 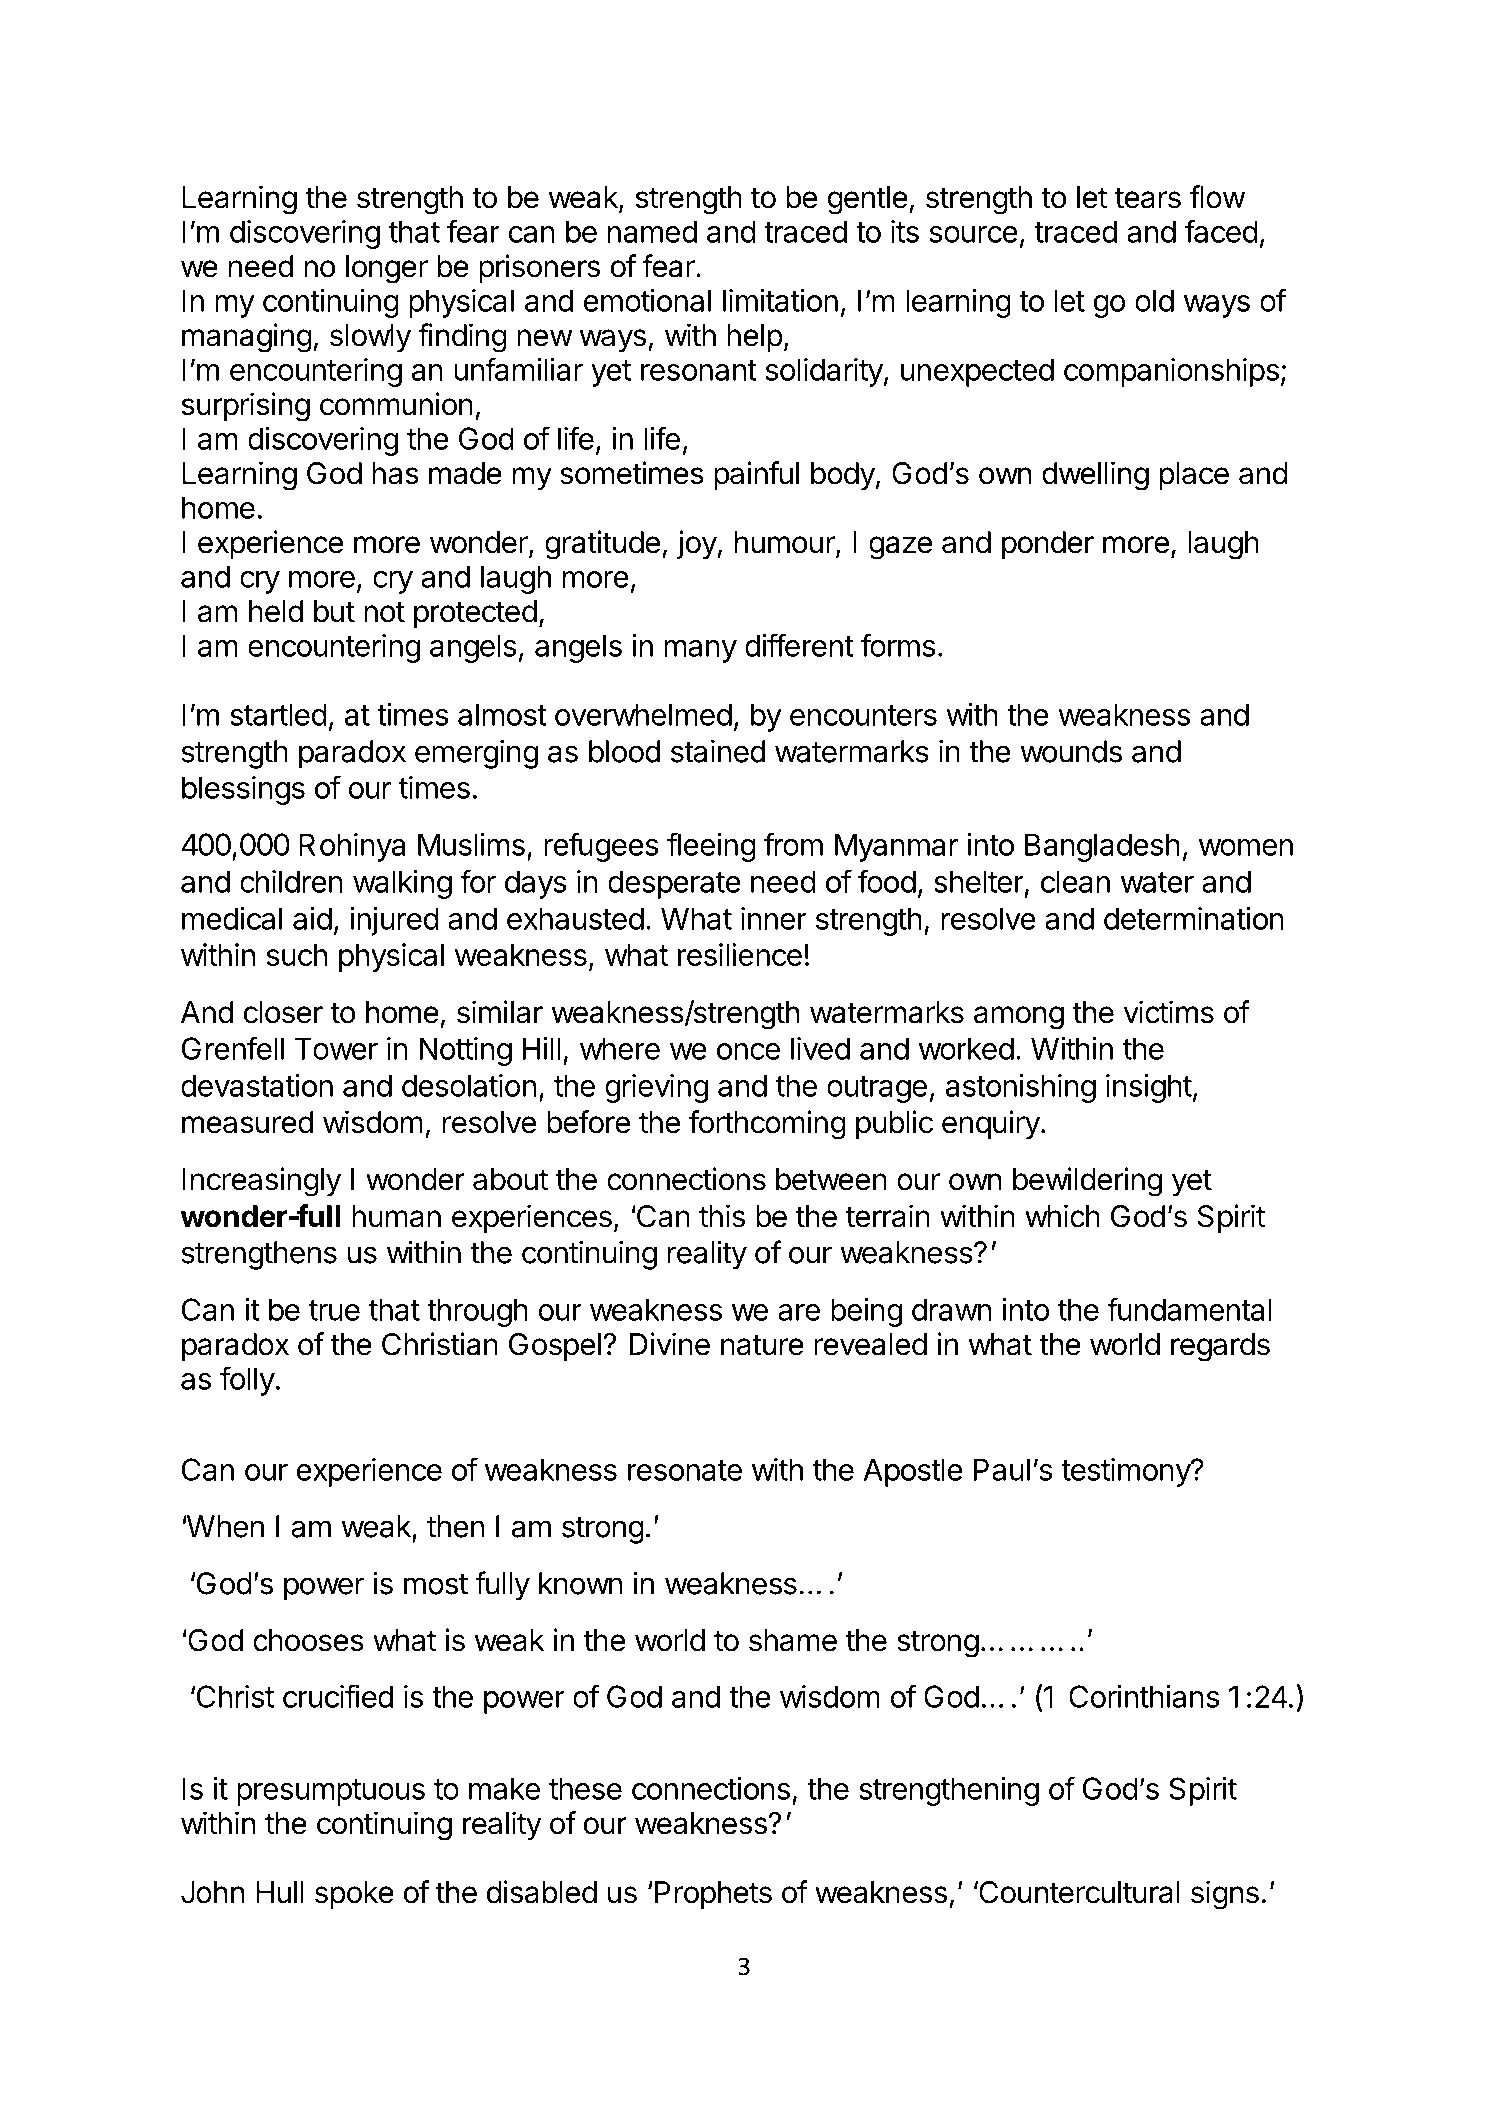 What do you see at coordinates (334, 611) in the page?
I see `but` at bounding box center [334, 611].
